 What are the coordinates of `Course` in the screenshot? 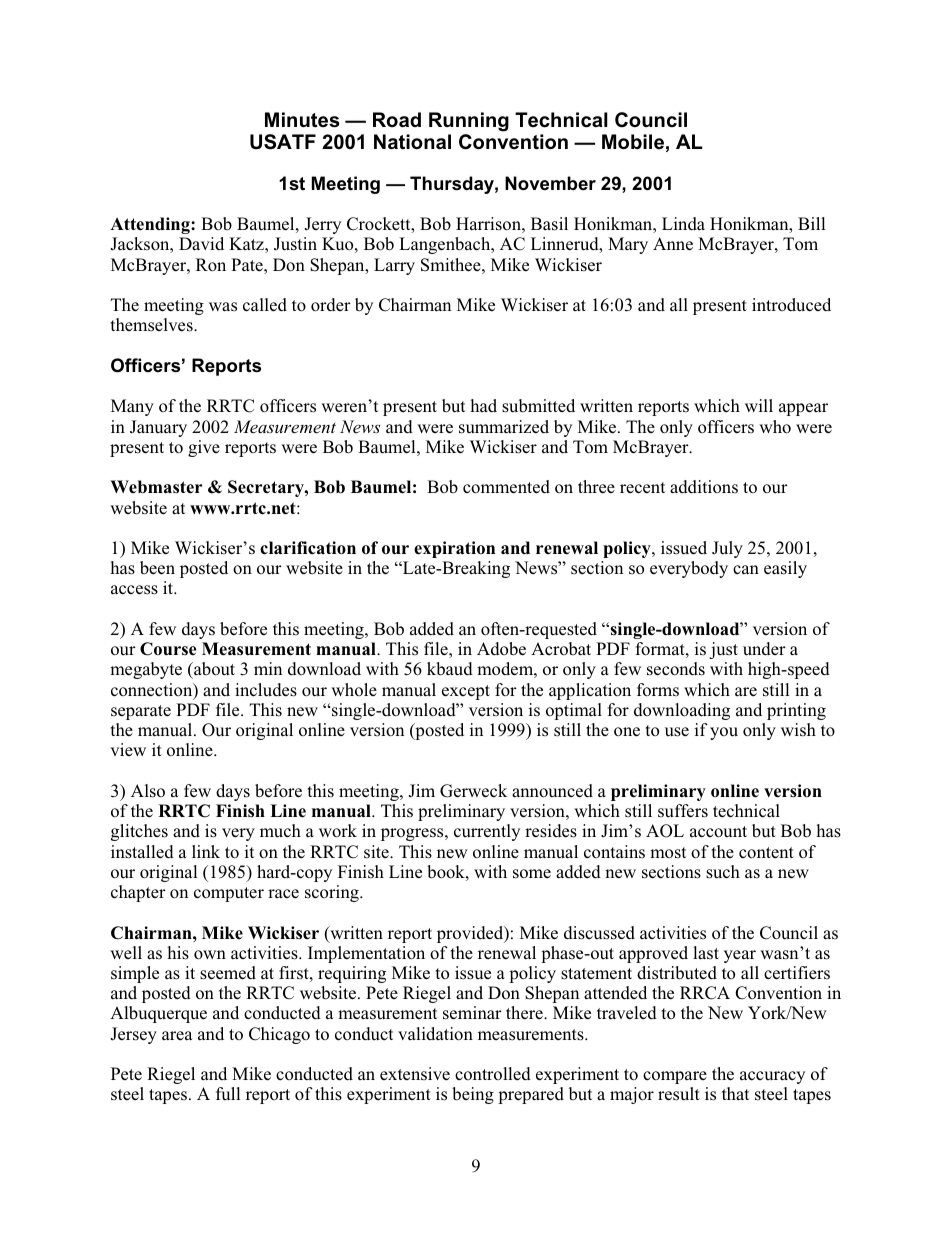 It's located at (168, 649).
